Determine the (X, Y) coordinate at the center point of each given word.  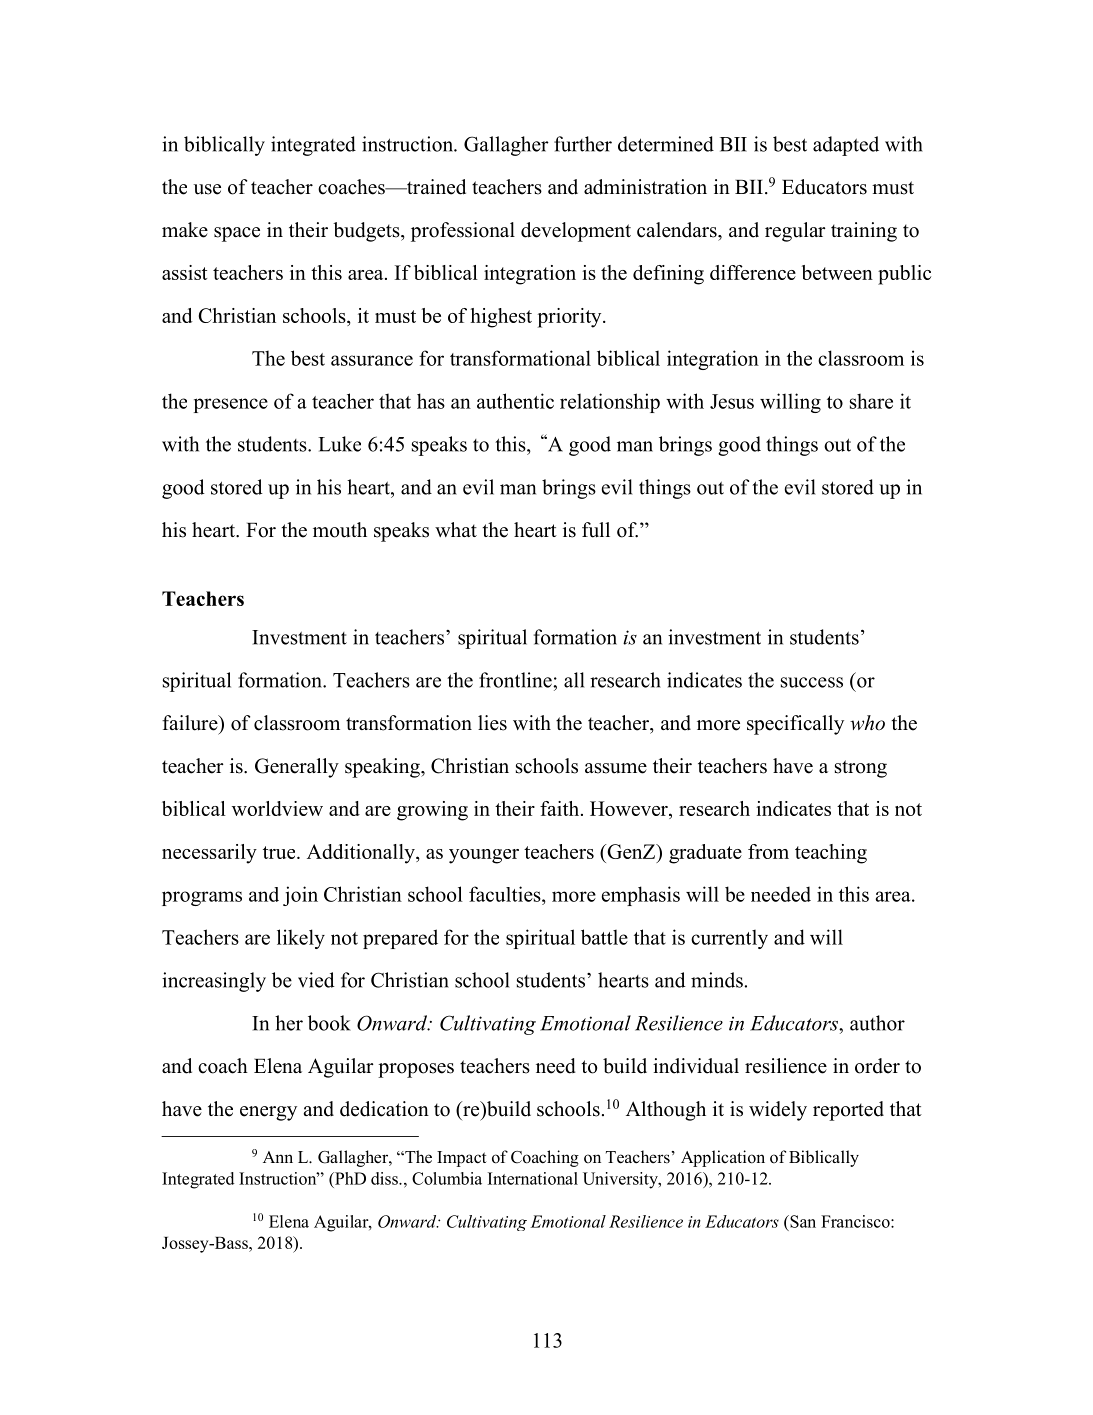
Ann (278, 1157)
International (533, 1178)
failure (191, 723)
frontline (516, 680)
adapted (846, 146)
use (207, 189)
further (583, 144)
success (812, 682)
